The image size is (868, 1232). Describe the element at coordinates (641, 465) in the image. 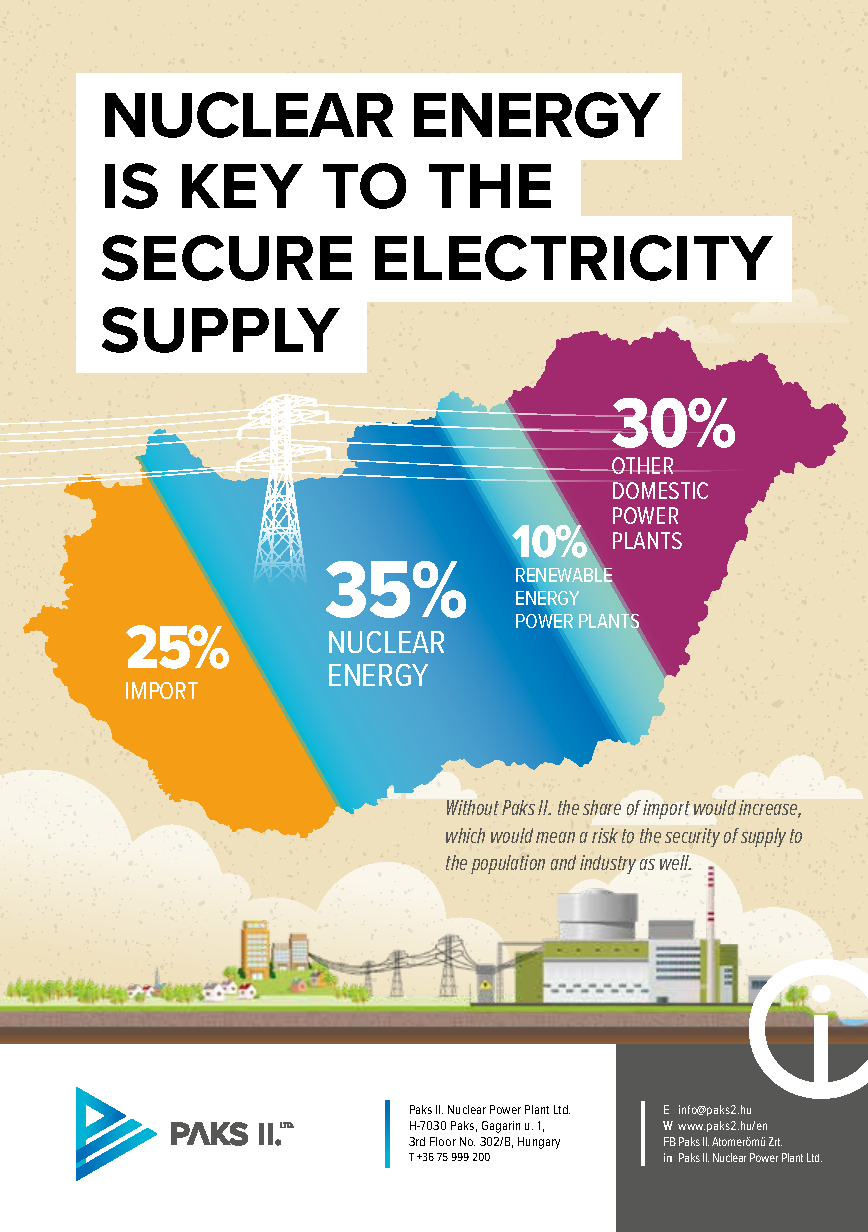

I see `OTHER` at that location.
